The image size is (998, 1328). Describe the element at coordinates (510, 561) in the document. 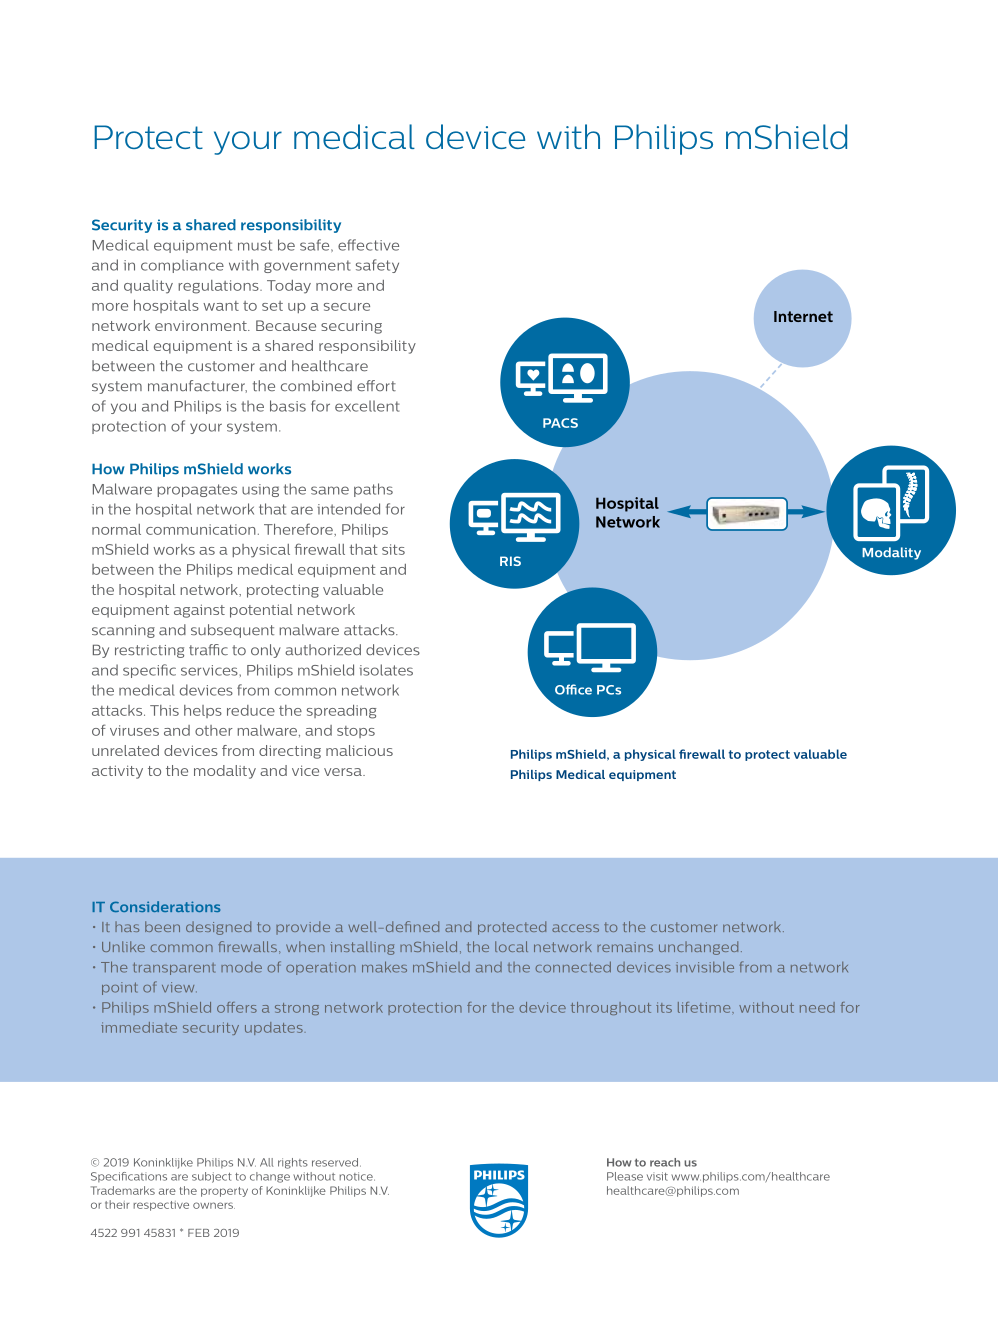

I see `RIS` at that location.
